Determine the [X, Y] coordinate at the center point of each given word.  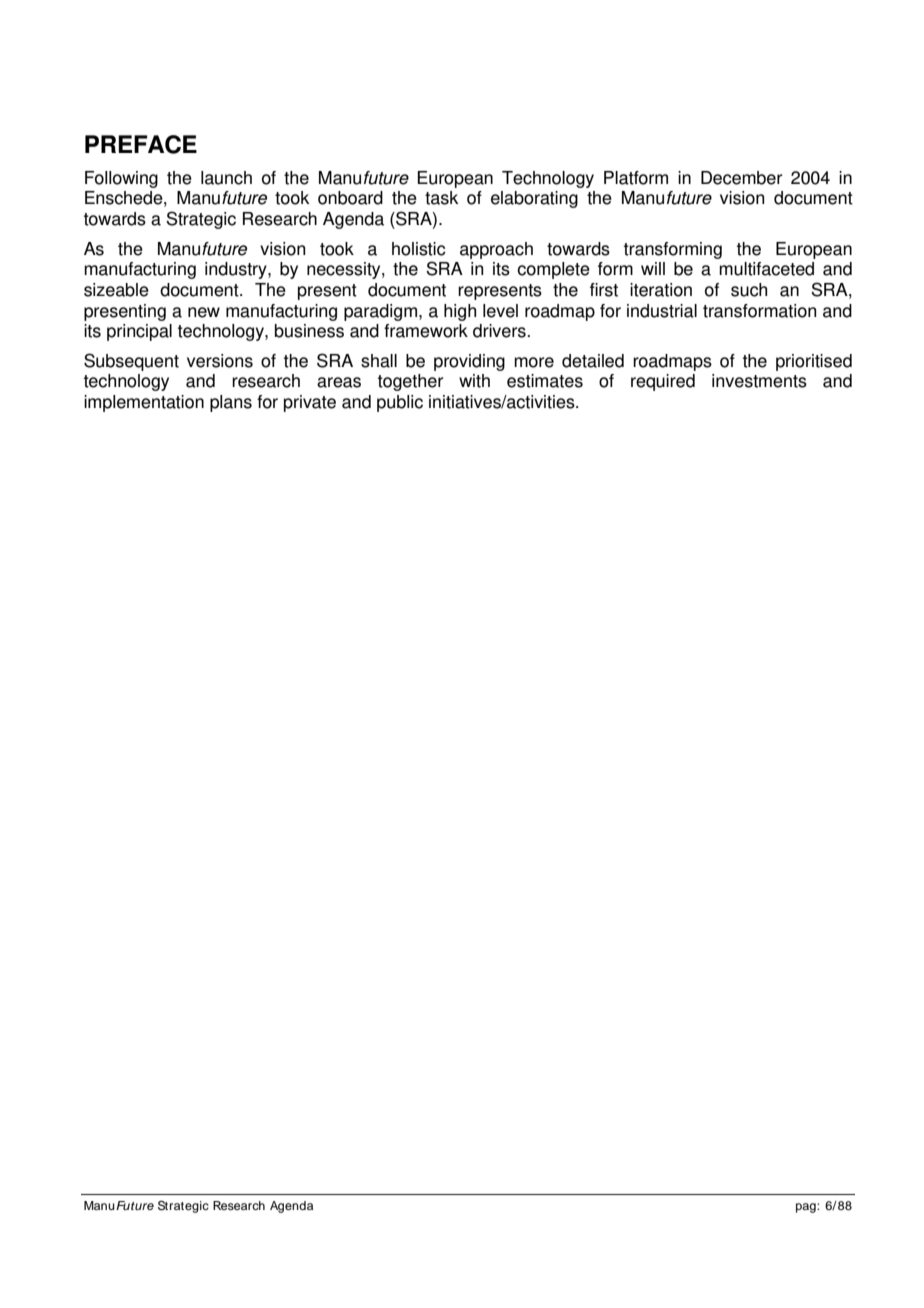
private [310, 403]
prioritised [814, 362]
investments [759, 381]
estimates [545, 381]
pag [807, 1208]
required [663, 382]
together [411, 382]
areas [339, 382]
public [400, 403]
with [474, 381]
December [742, 178]
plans [231, 403]
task [441, 198]
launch [226, 178]
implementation [144, 403]
